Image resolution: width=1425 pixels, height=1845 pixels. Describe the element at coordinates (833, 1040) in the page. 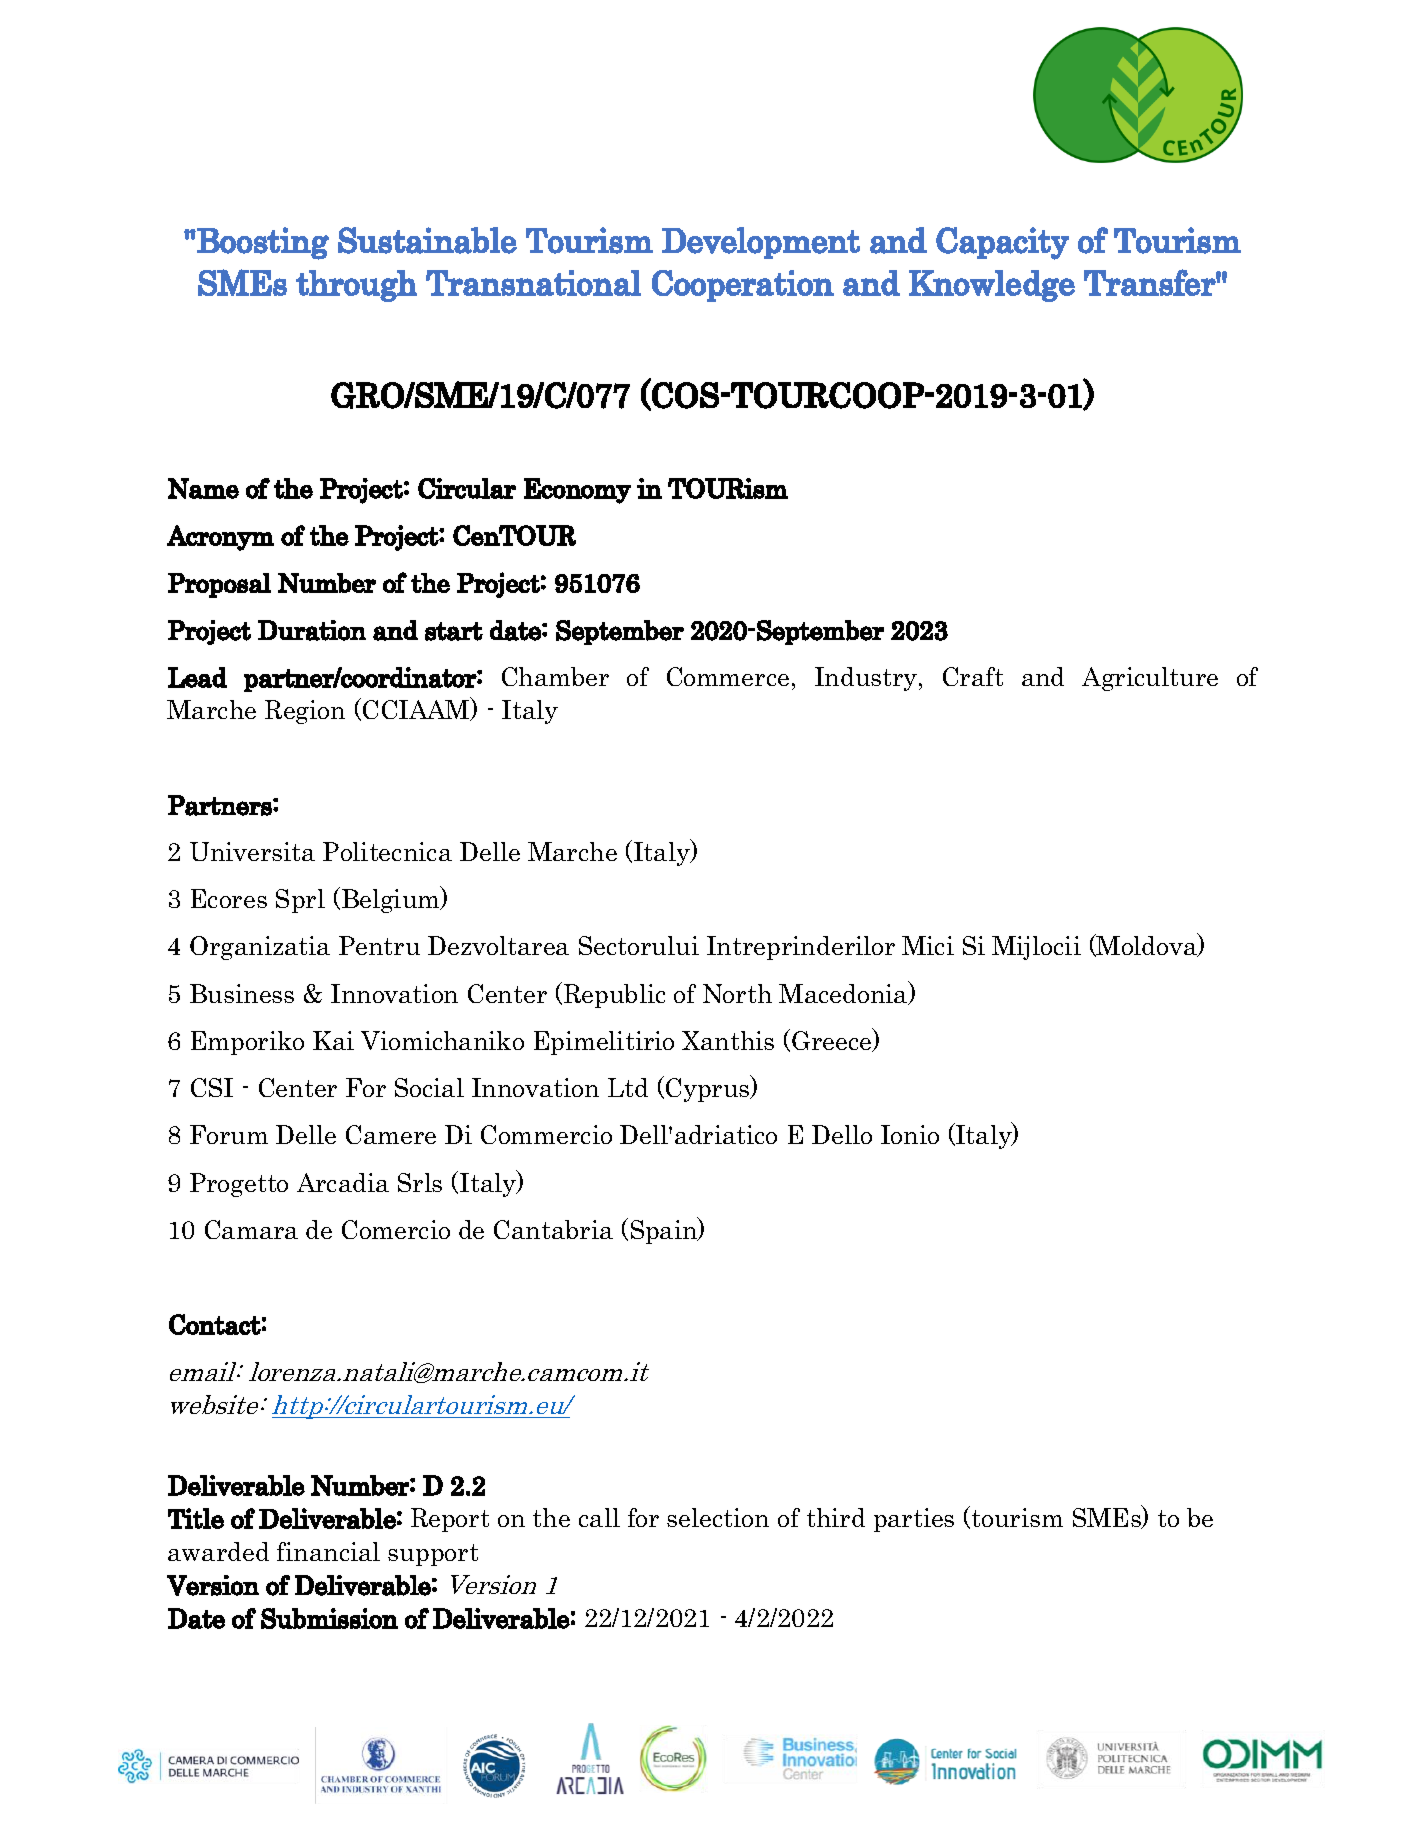

I see `Greece` at that location.
